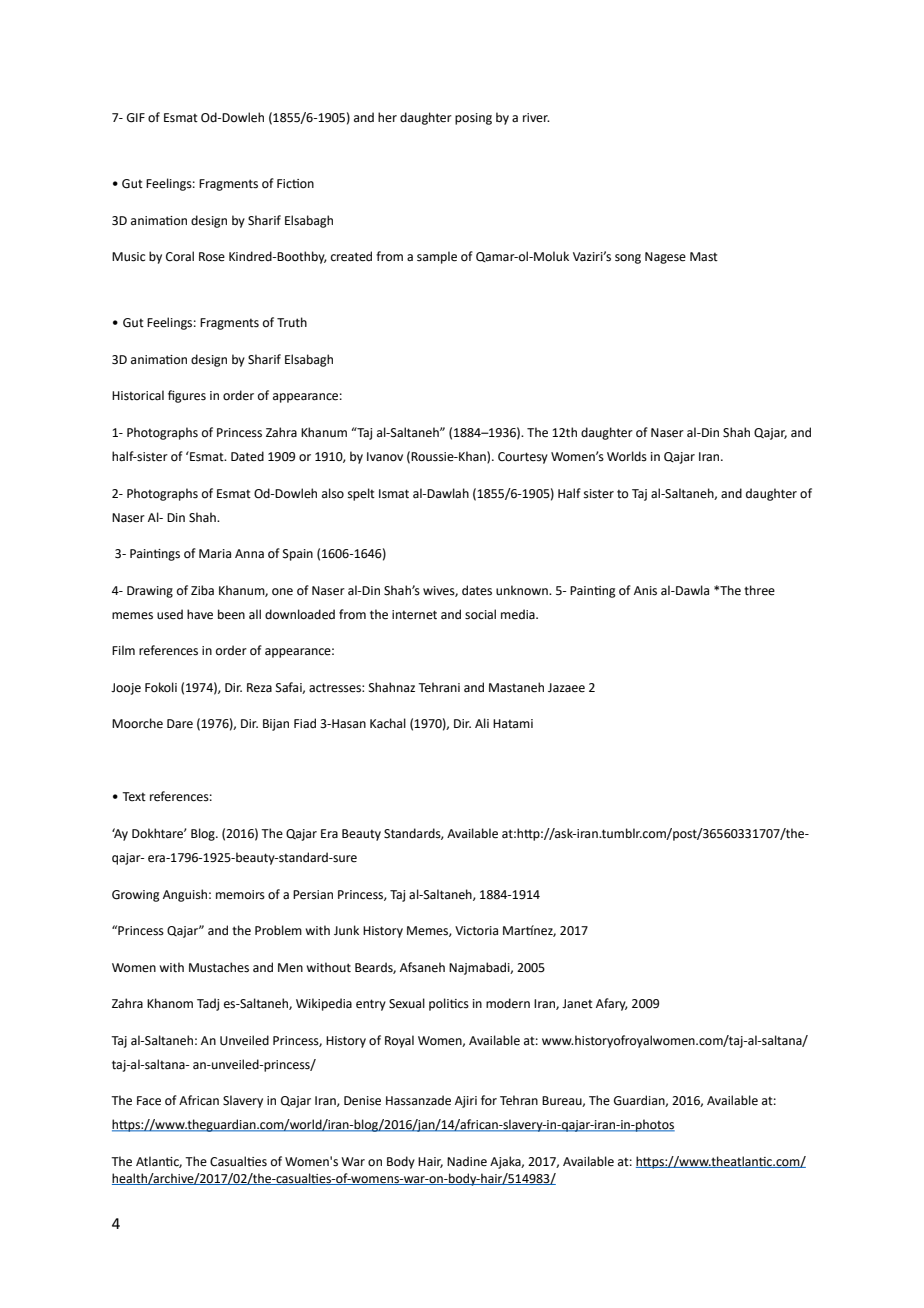  I want to click on Nadine, so click(467, 1161).
